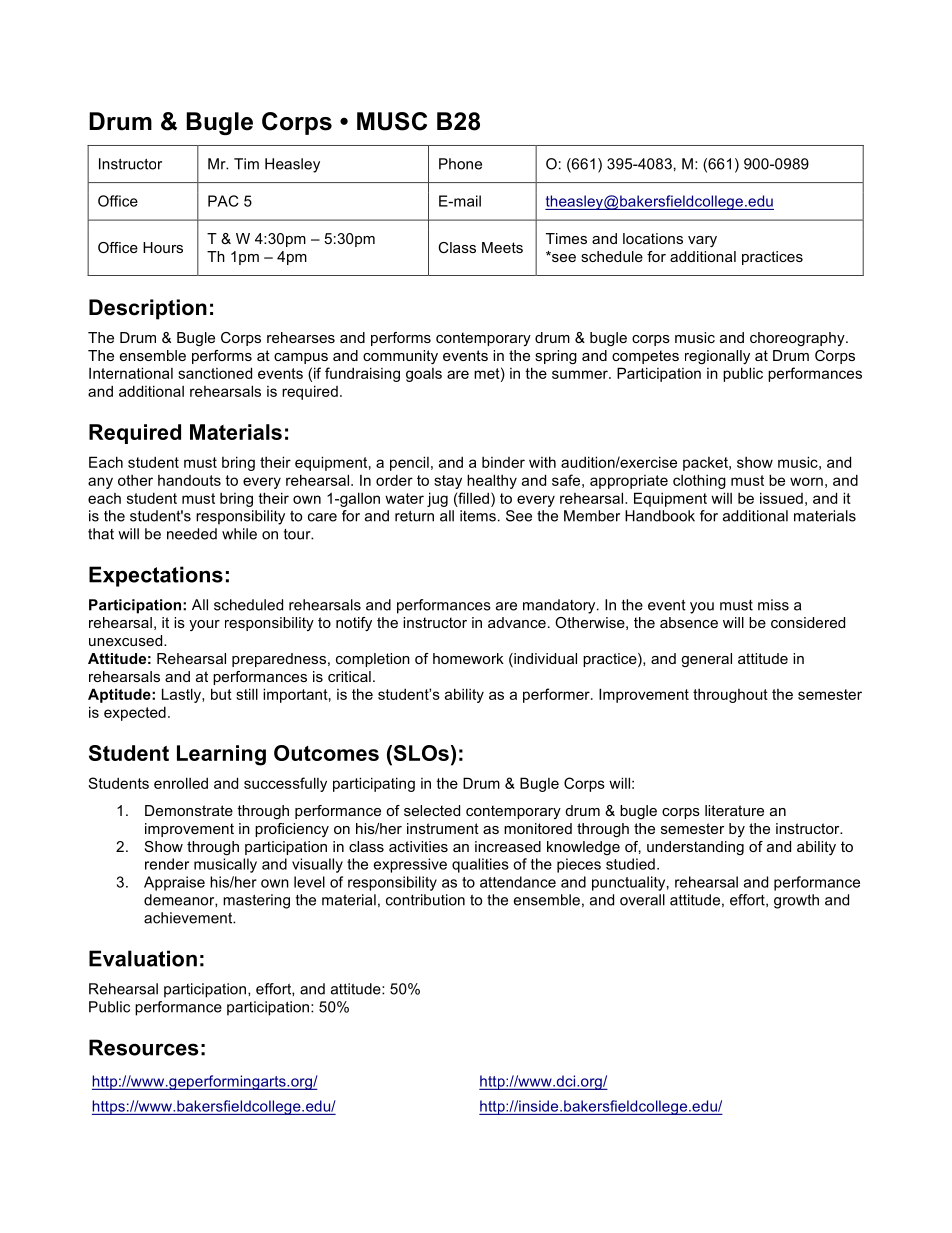 The image size is (952, 1233). I want to click on regionally, so click(717, 357).
